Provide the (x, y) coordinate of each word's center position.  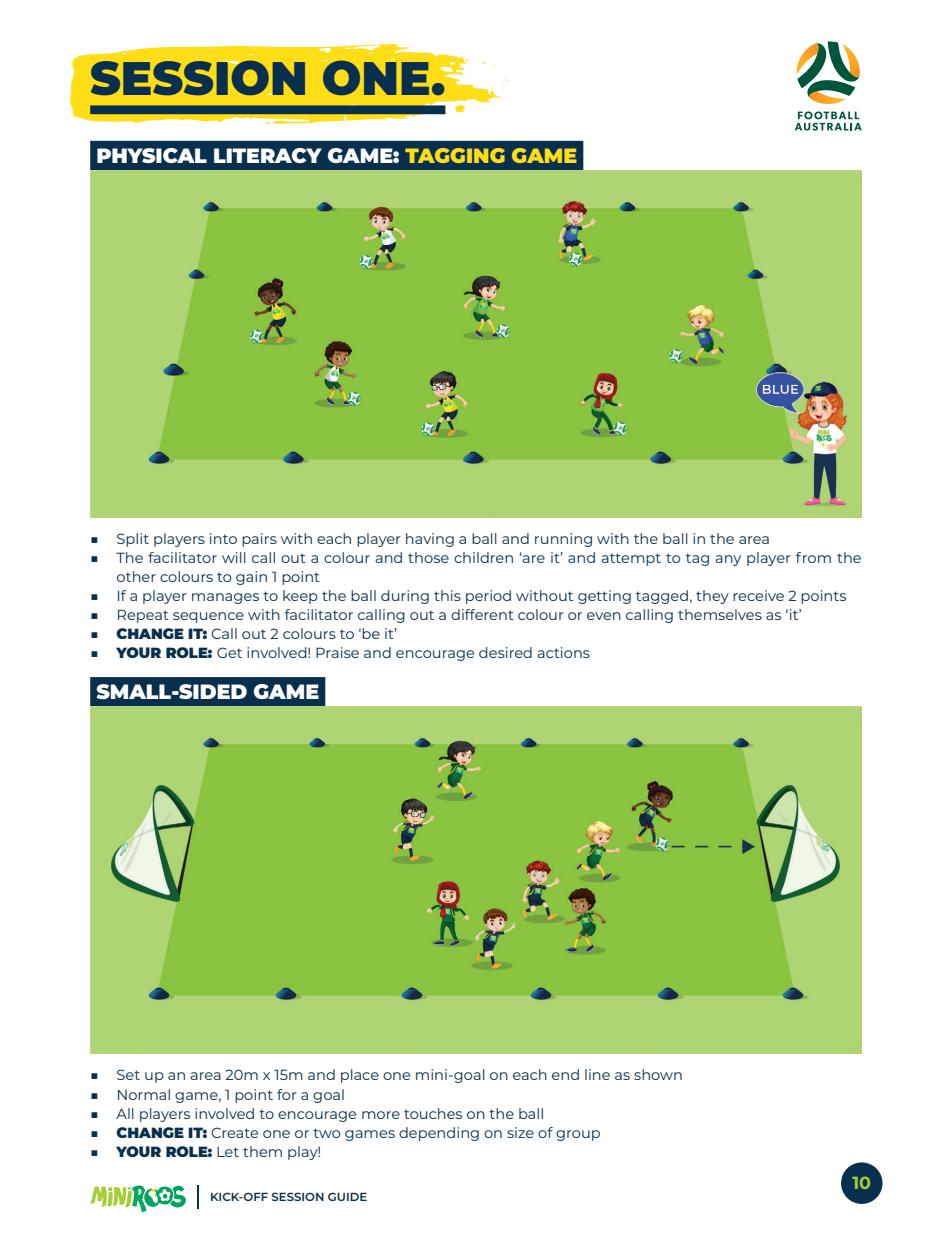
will (234, 557)
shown (658, 1074)
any (728, 560)
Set (128, 1074)
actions (563, 652)
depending (439, 1134)
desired (505, 652)
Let (228, 1152)
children (483, 557)
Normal (144, 1094)
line (597, 1074)
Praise (337, 652)
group (578, 1135)
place (360, 1076)
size (520, 1132)
